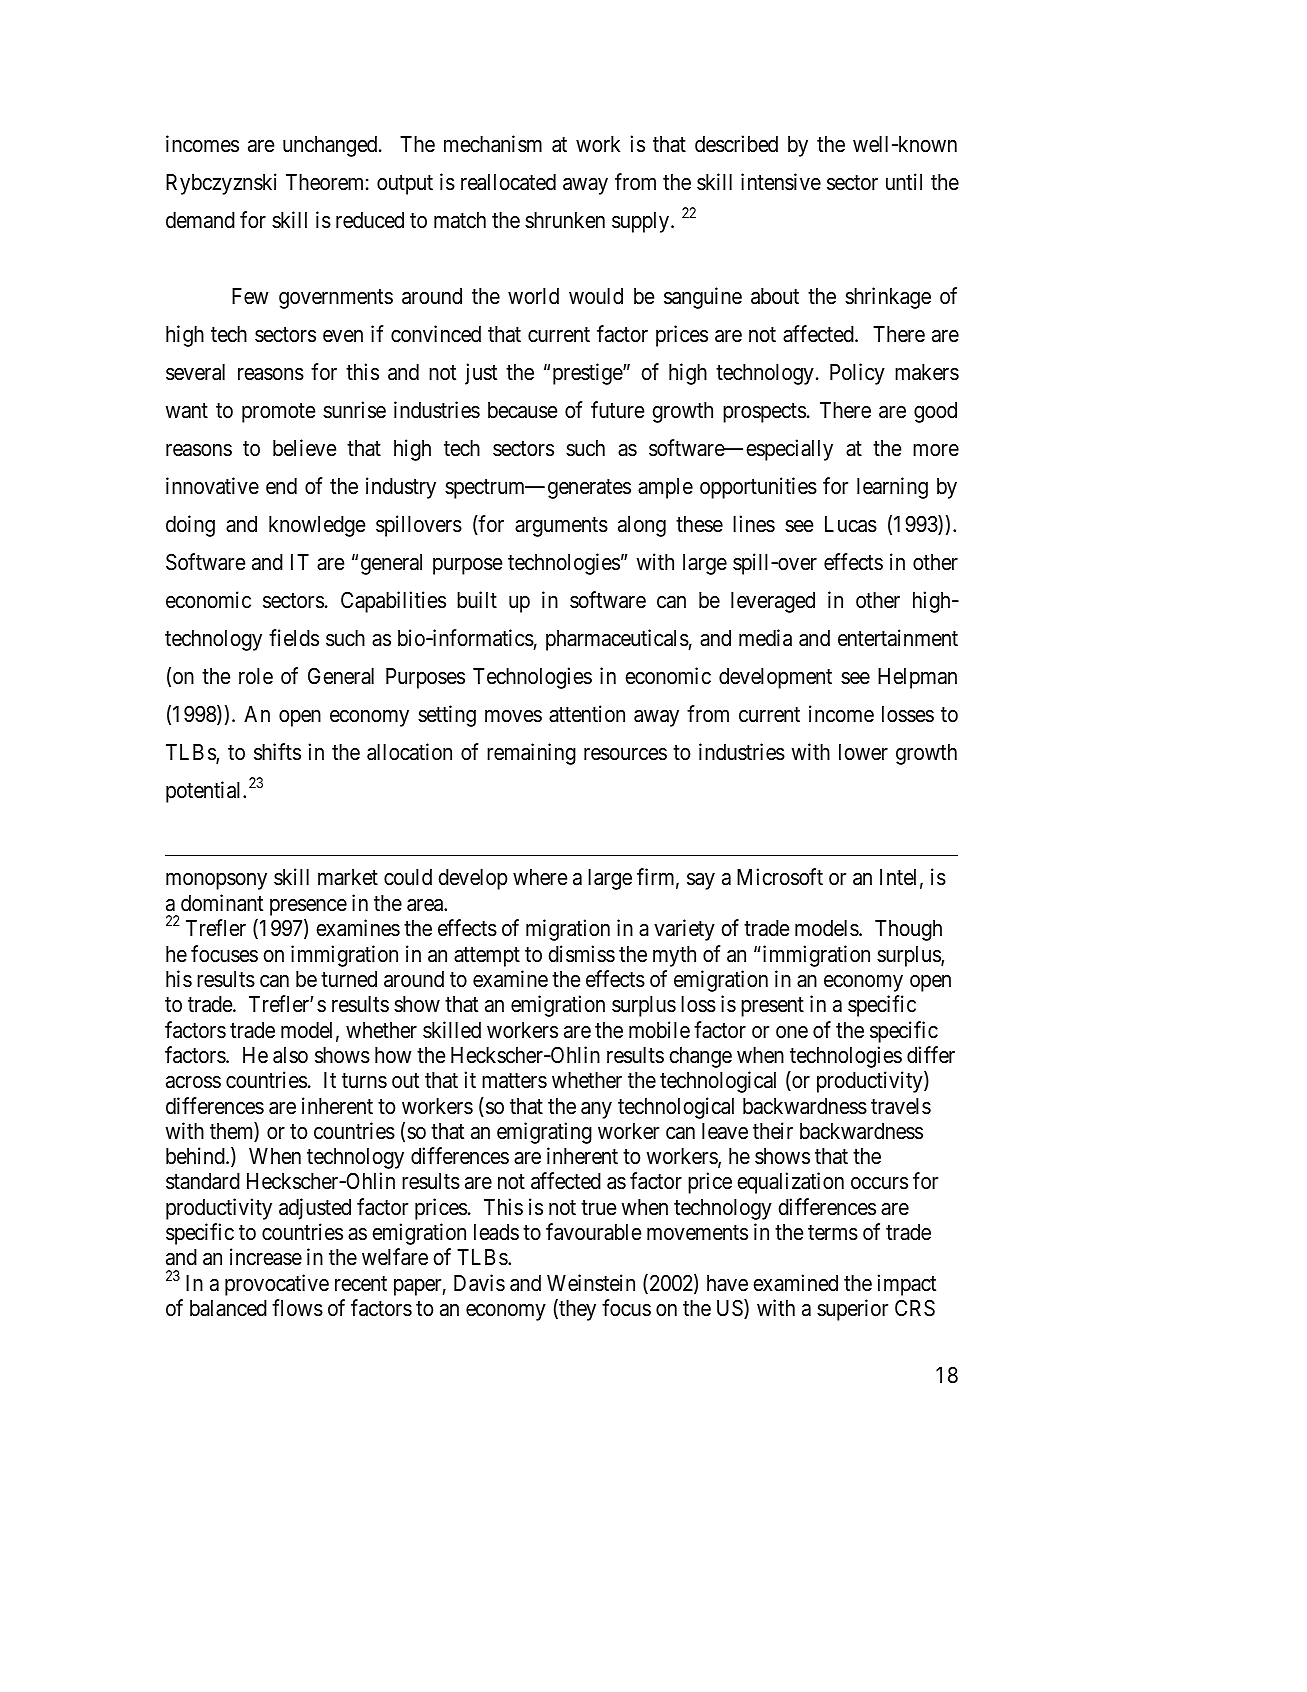 The image size is (1307, 1692). Describe the element at coordinates (591, 1283) in the page. I see `Weinstein` at that location.
